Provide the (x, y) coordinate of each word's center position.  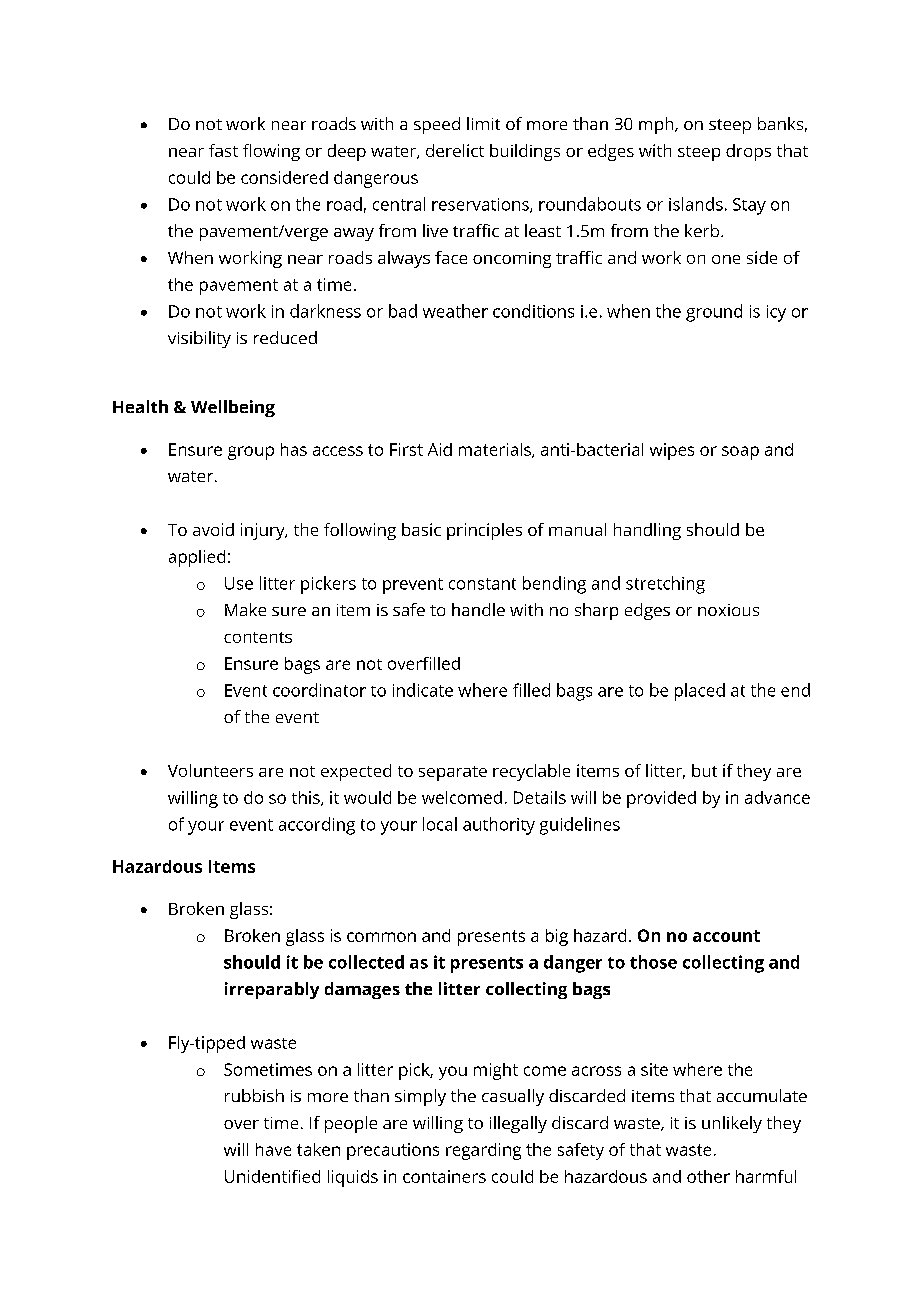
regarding (483, 1151)
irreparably (272, 990)
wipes (672, 451)
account (726, 936)
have (273, 1149)
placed (700, 692)
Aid (440, 449)
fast (223, 150)
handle (478, 609)
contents (258, 637)
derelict (455, 150)
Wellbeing (233, 408)
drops (748, 152)
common (381, 937)
